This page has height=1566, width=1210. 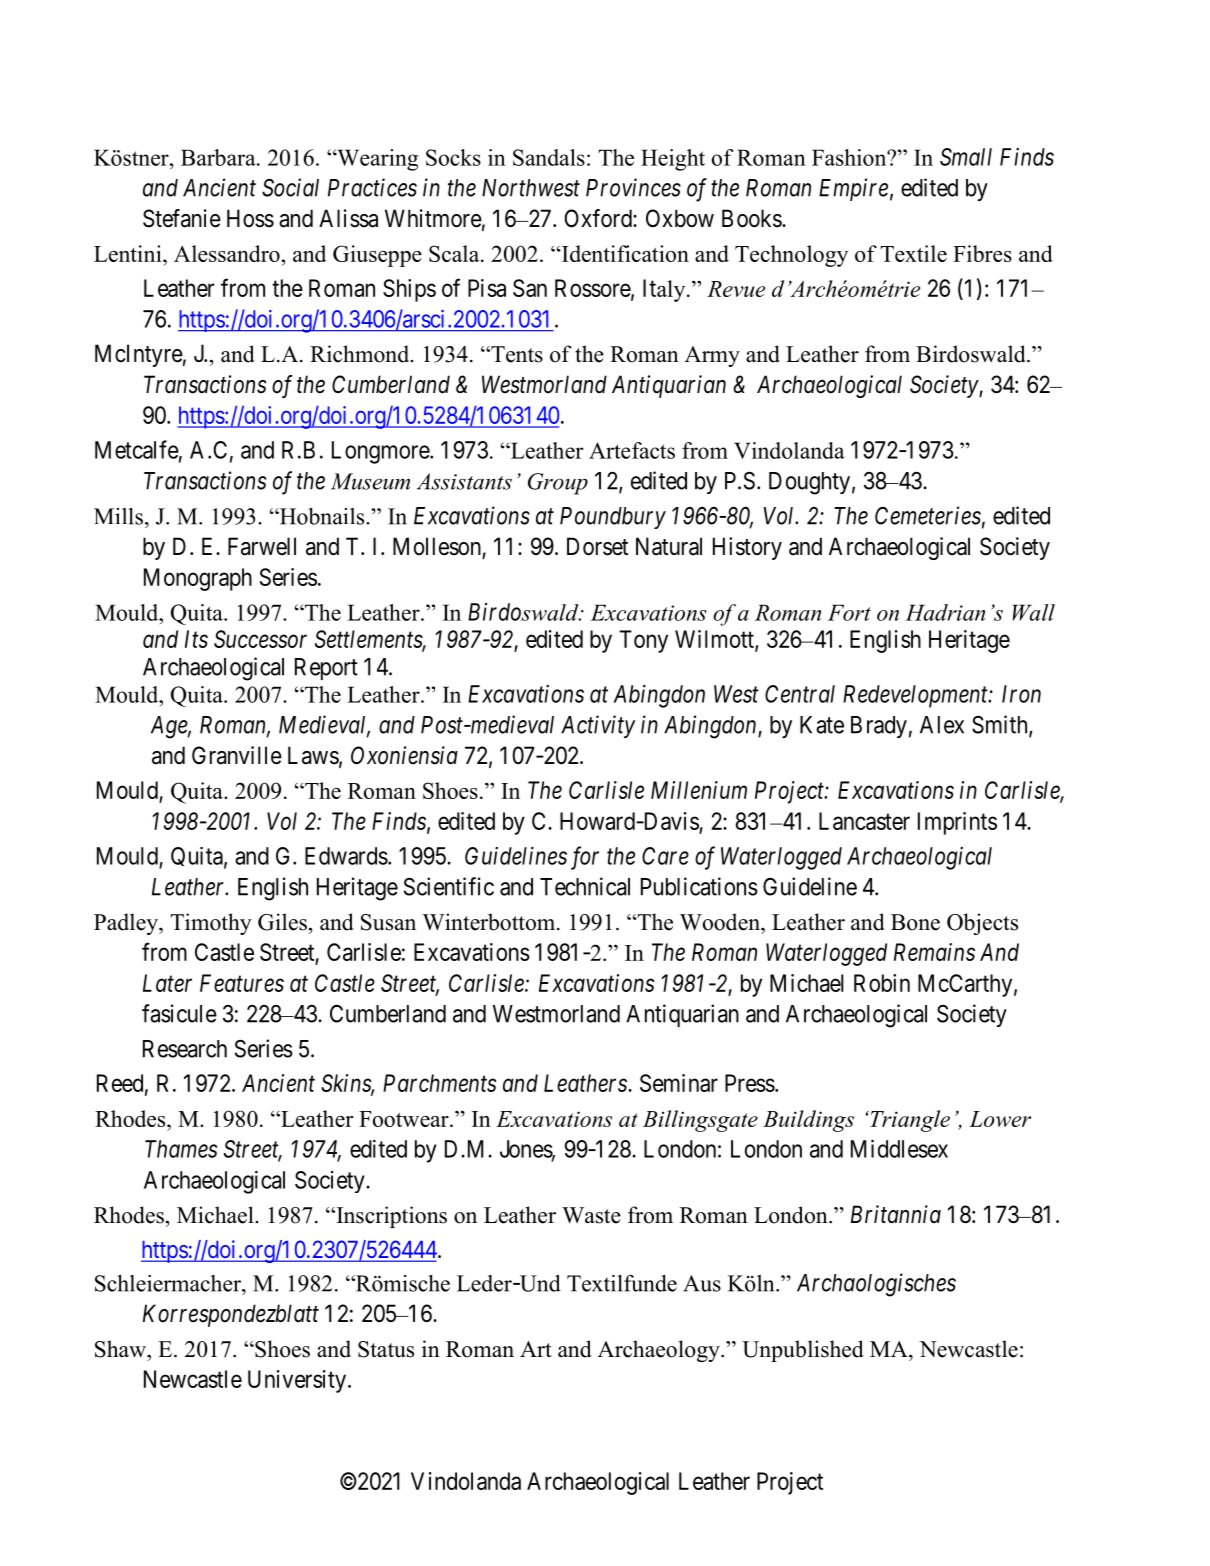 What do you see at coordinates (297, 1381) in the page?
I see `University` at bounding box center [297, 1381].
